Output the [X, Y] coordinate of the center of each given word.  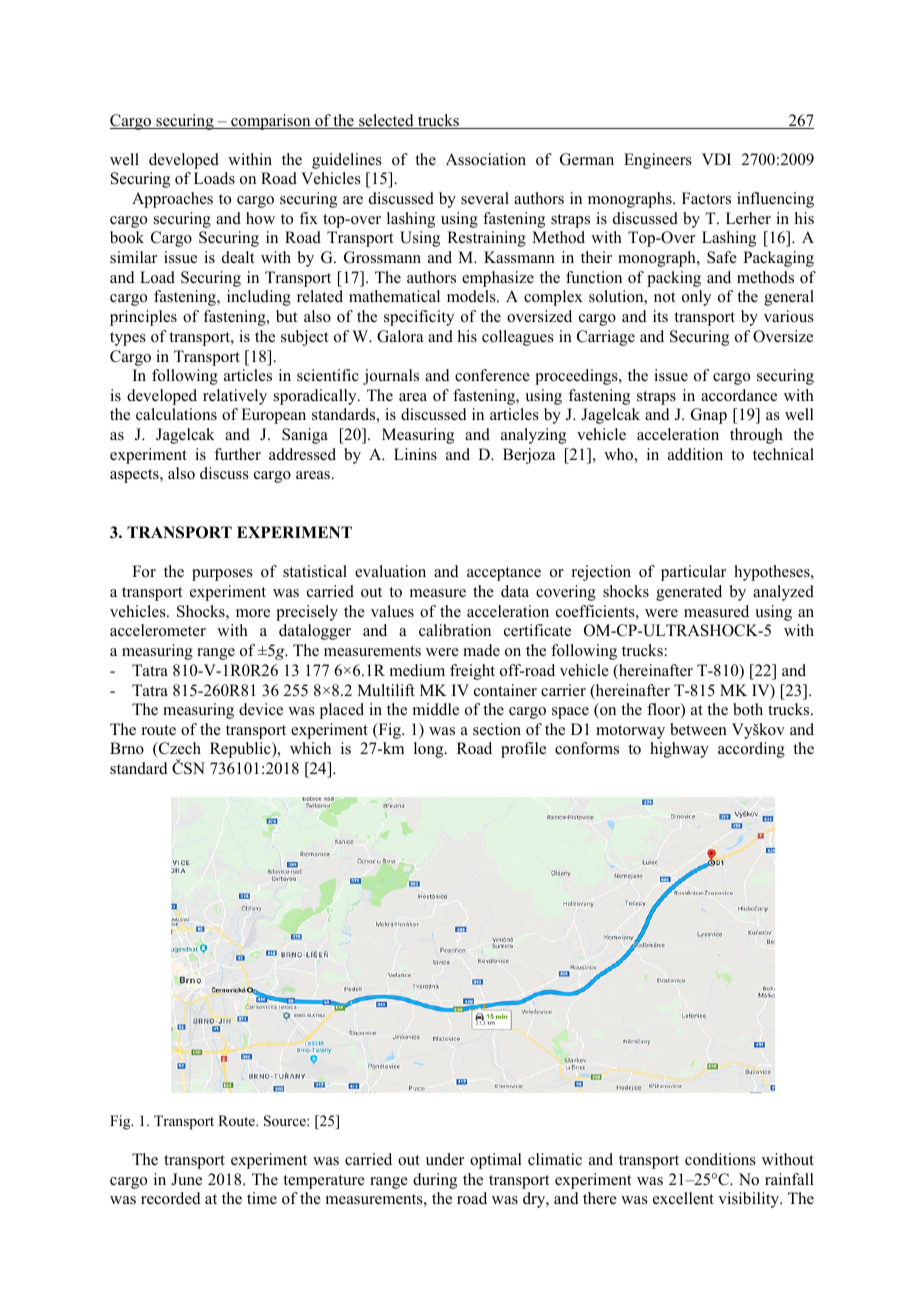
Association [486, 159]
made [481, 650]
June [186, 1179]
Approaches [172, 200]
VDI [716, 159]
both [748, 709]
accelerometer [158, 630]
